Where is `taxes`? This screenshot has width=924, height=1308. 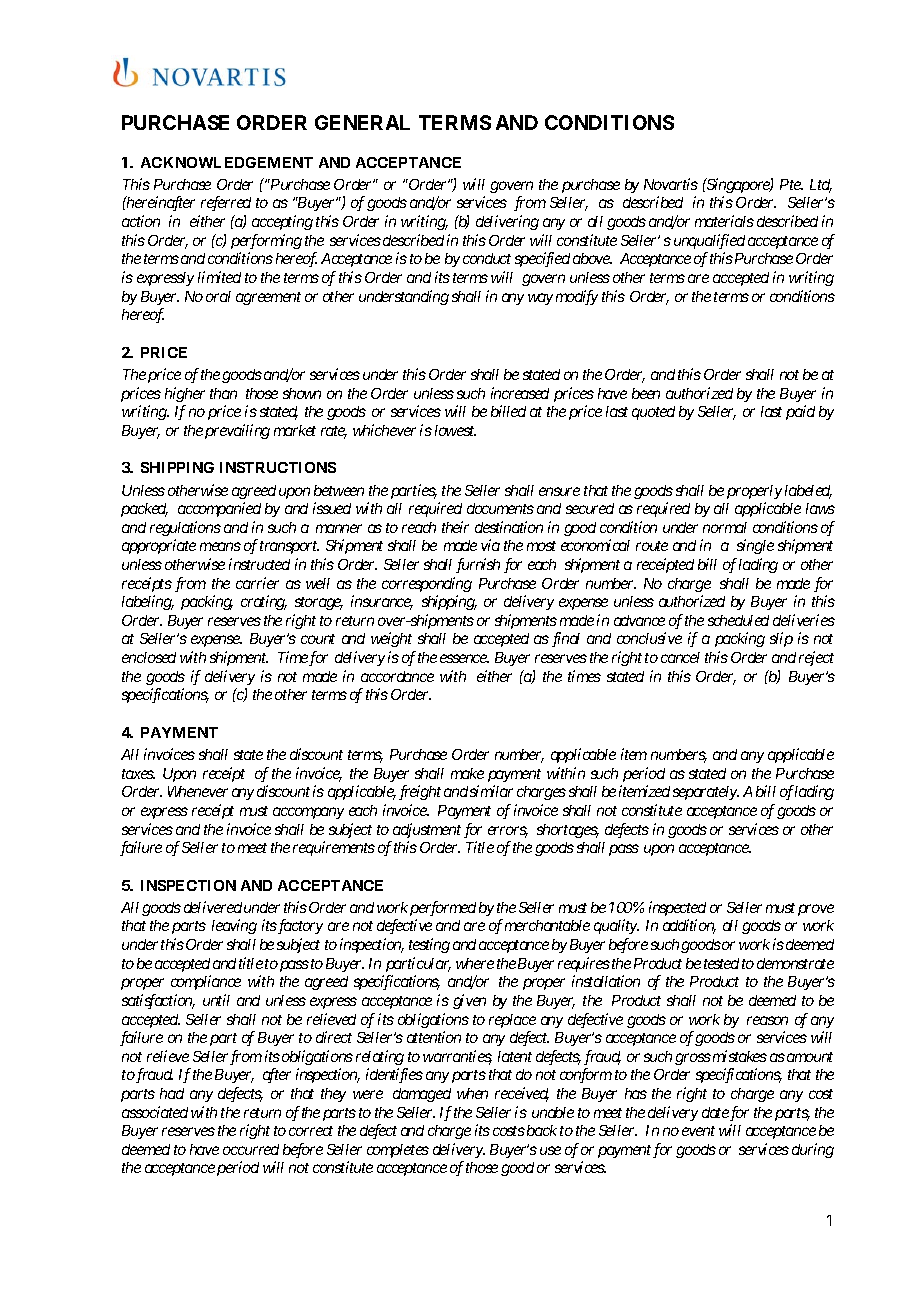 taxes is located at coordinates (138, 774).
